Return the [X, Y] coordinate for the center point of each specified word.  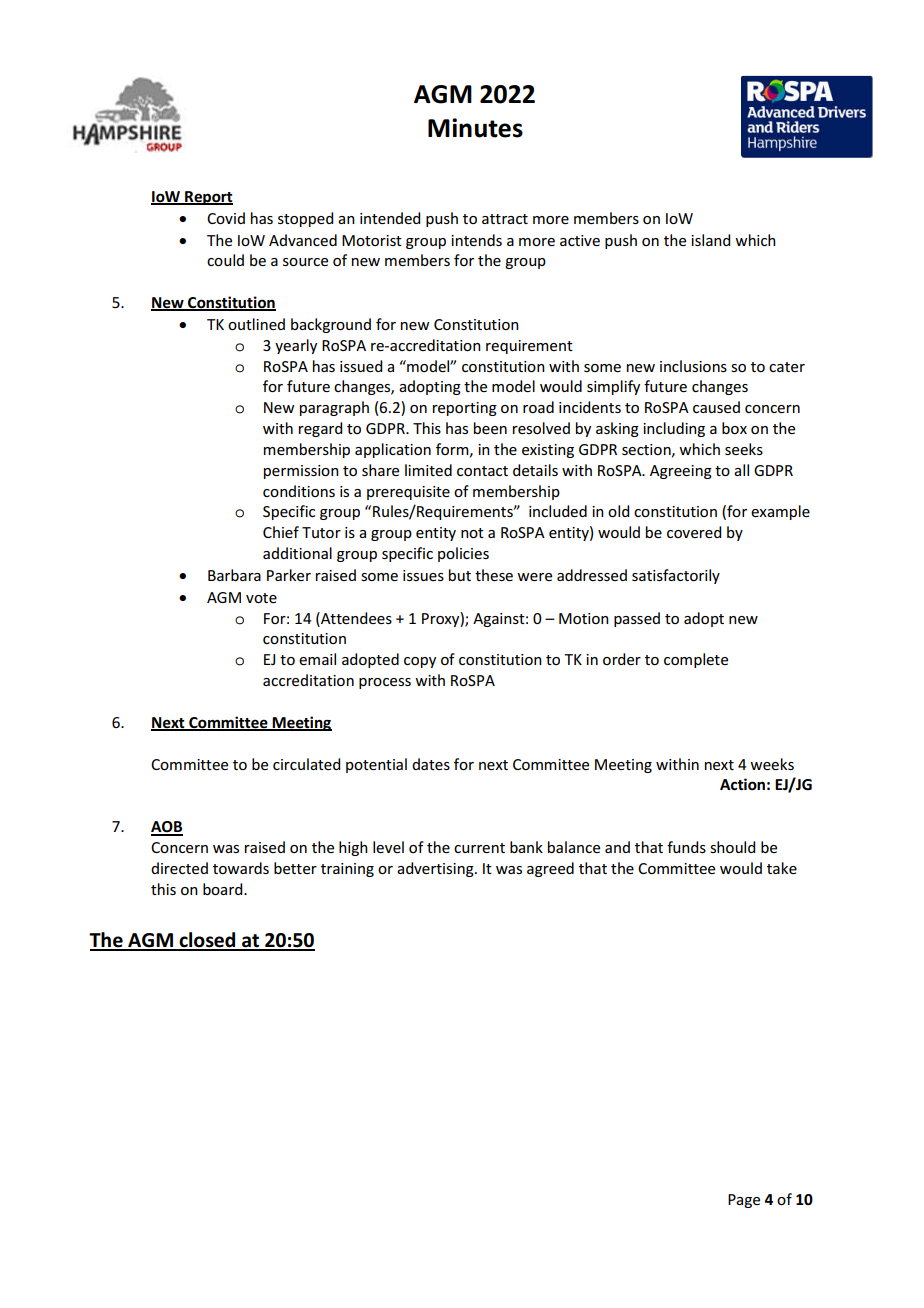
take [782, 868]
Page [744, 1201]
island [710, 240]
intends [476, 240]
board [224, 889]
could [225, 260]
